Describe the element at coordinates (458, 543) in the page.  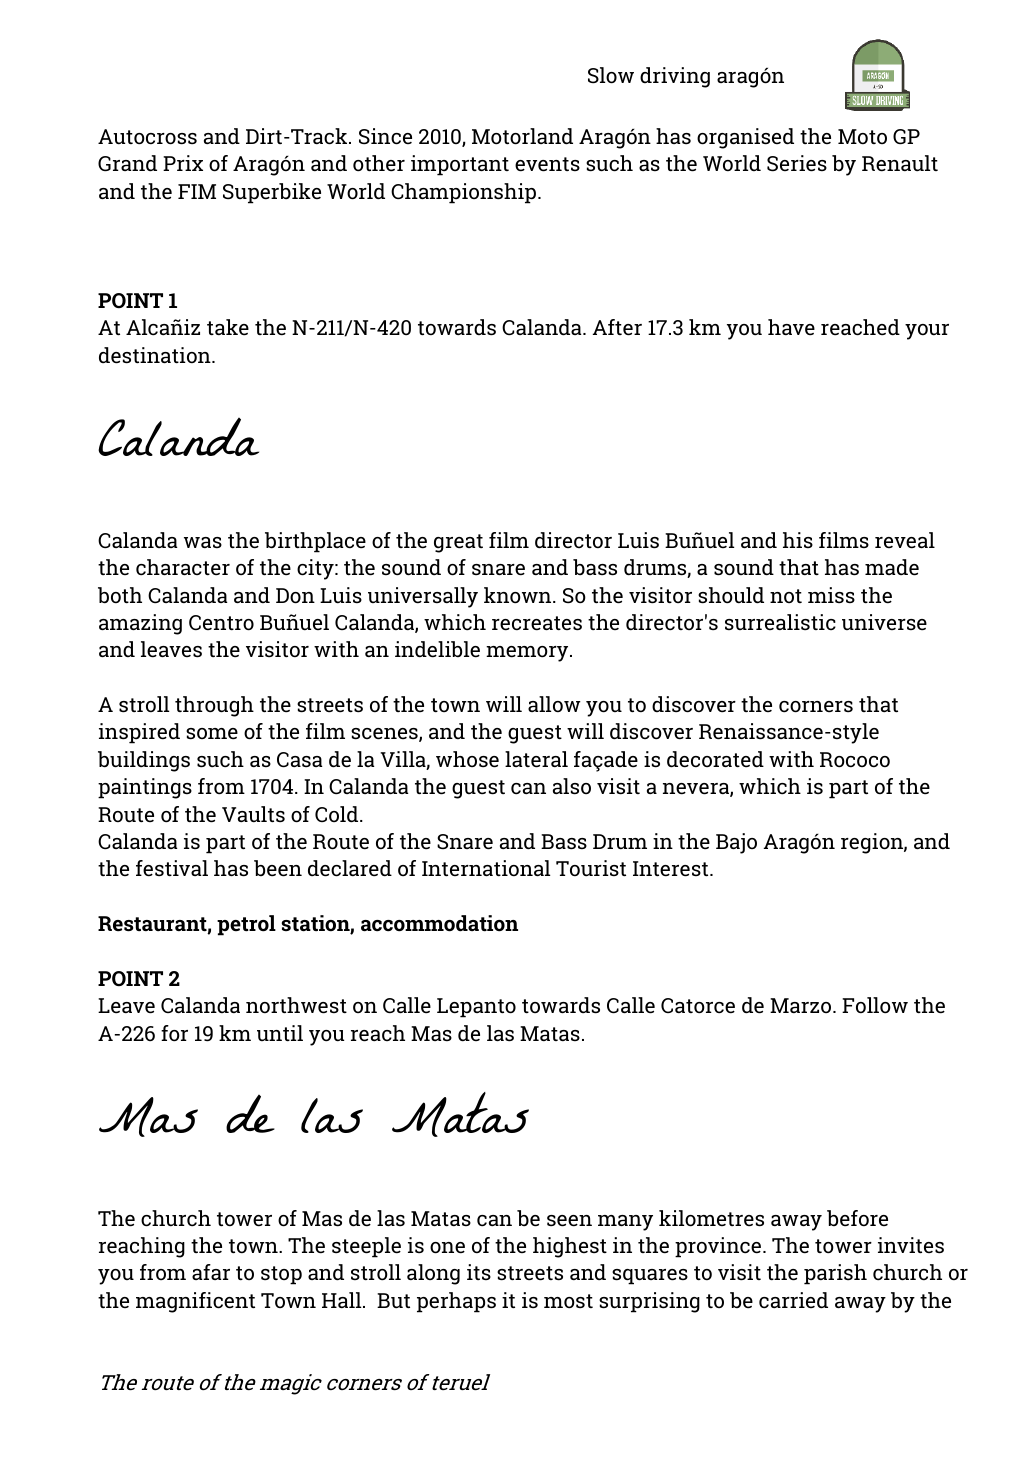
I see `great` at that location.
